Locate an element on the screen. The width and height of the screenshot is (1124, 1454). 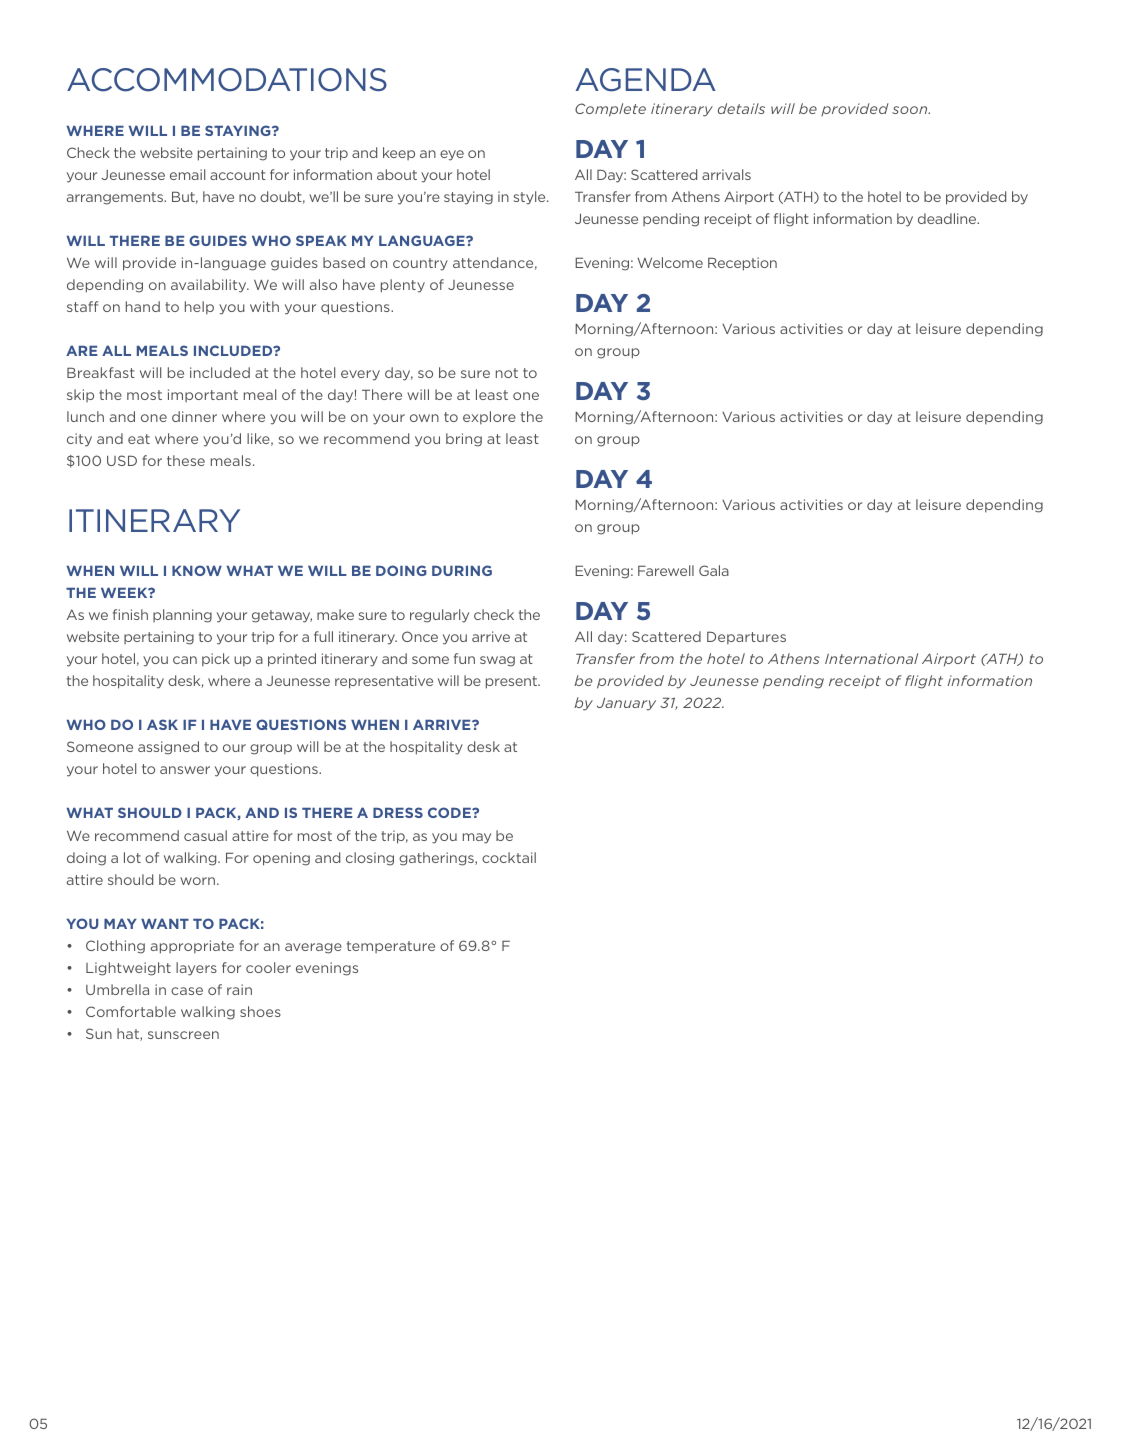
temperature is located at coordinates (391, 947).
